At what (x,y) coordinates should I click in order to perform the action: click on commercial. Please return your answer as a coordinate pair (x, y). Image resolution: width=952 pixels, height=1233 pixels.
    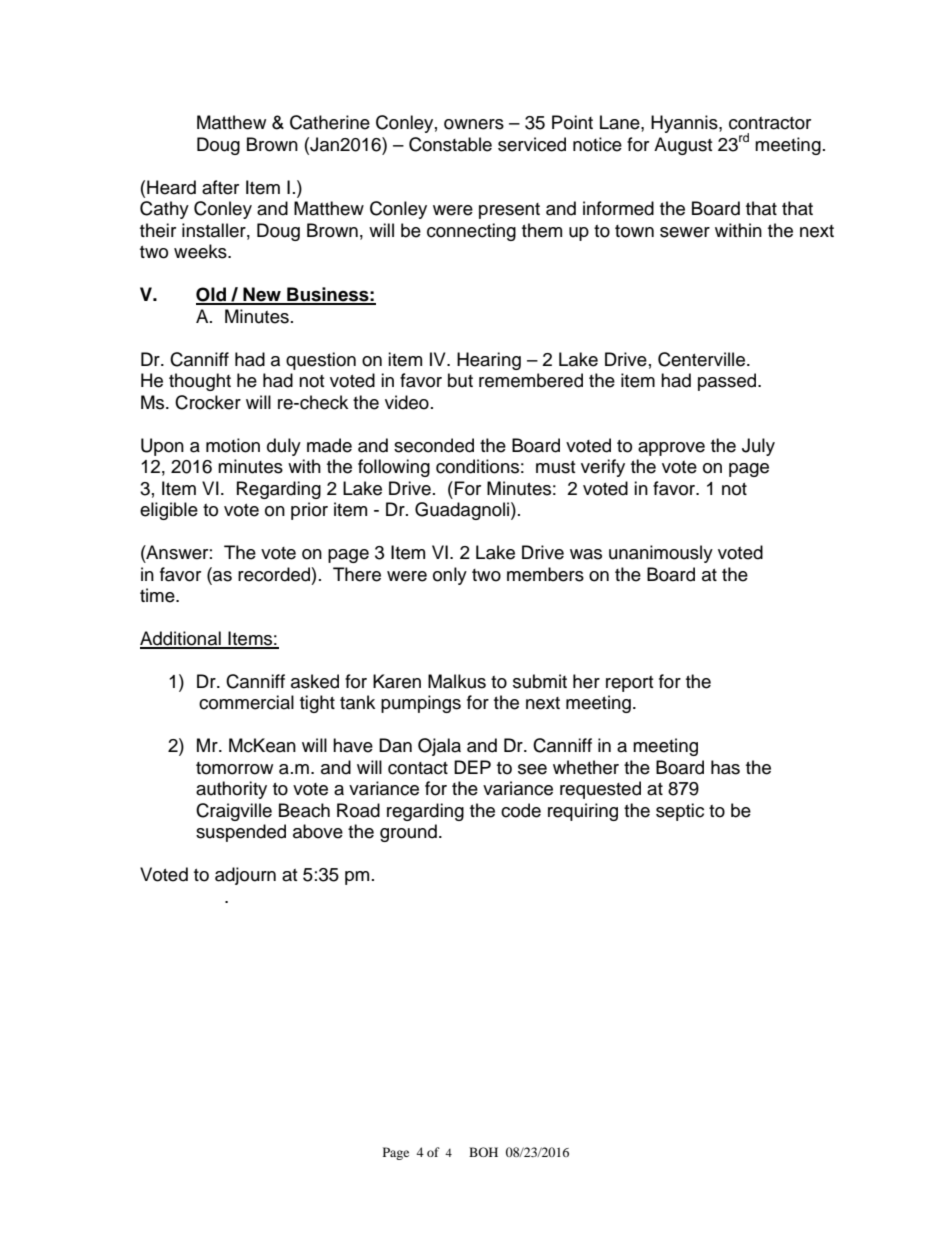
    Looking at the image, I should click on (246, 702).
